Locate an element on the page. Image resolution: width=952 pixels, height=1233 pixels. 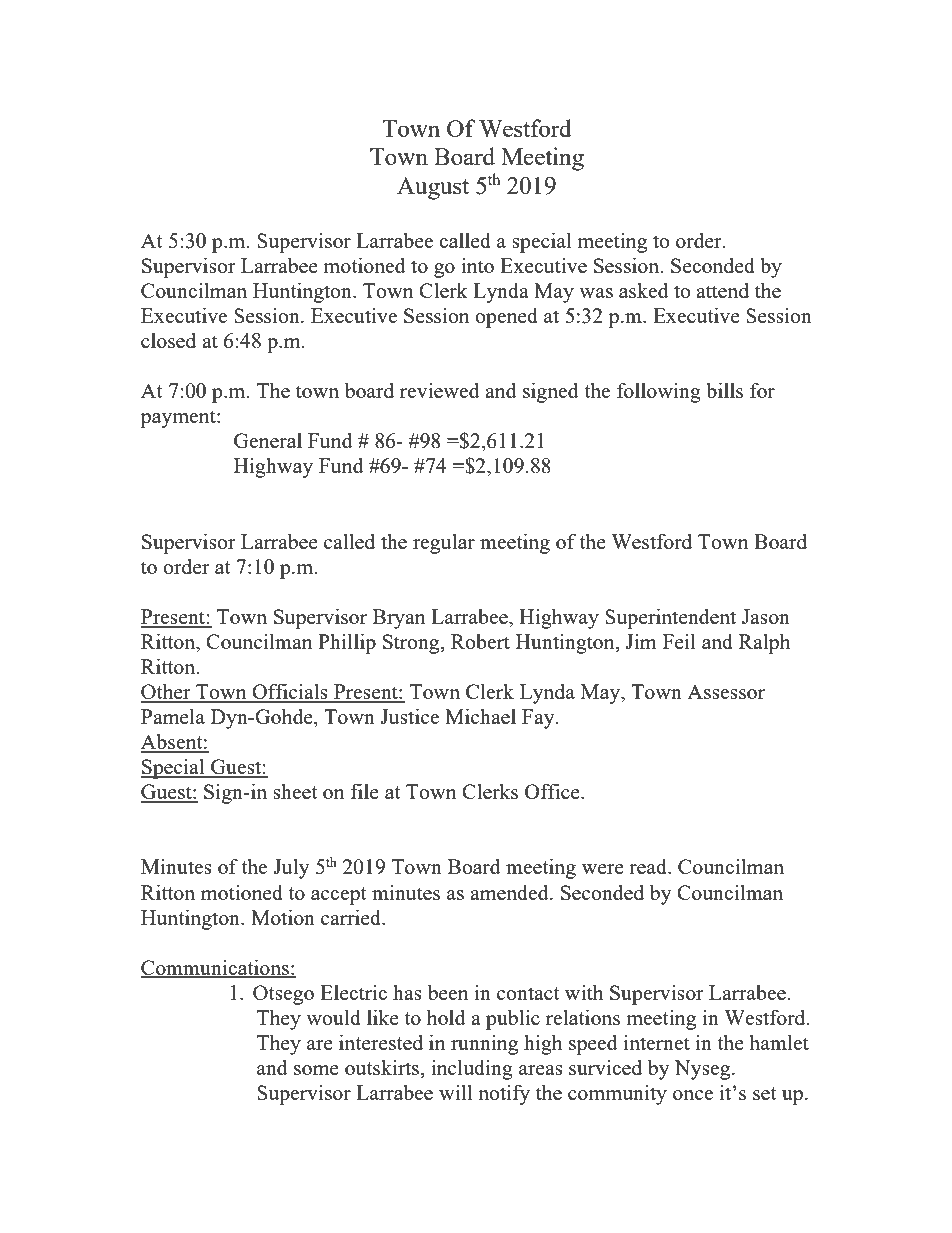
read is located at coordinates (649, 866).
